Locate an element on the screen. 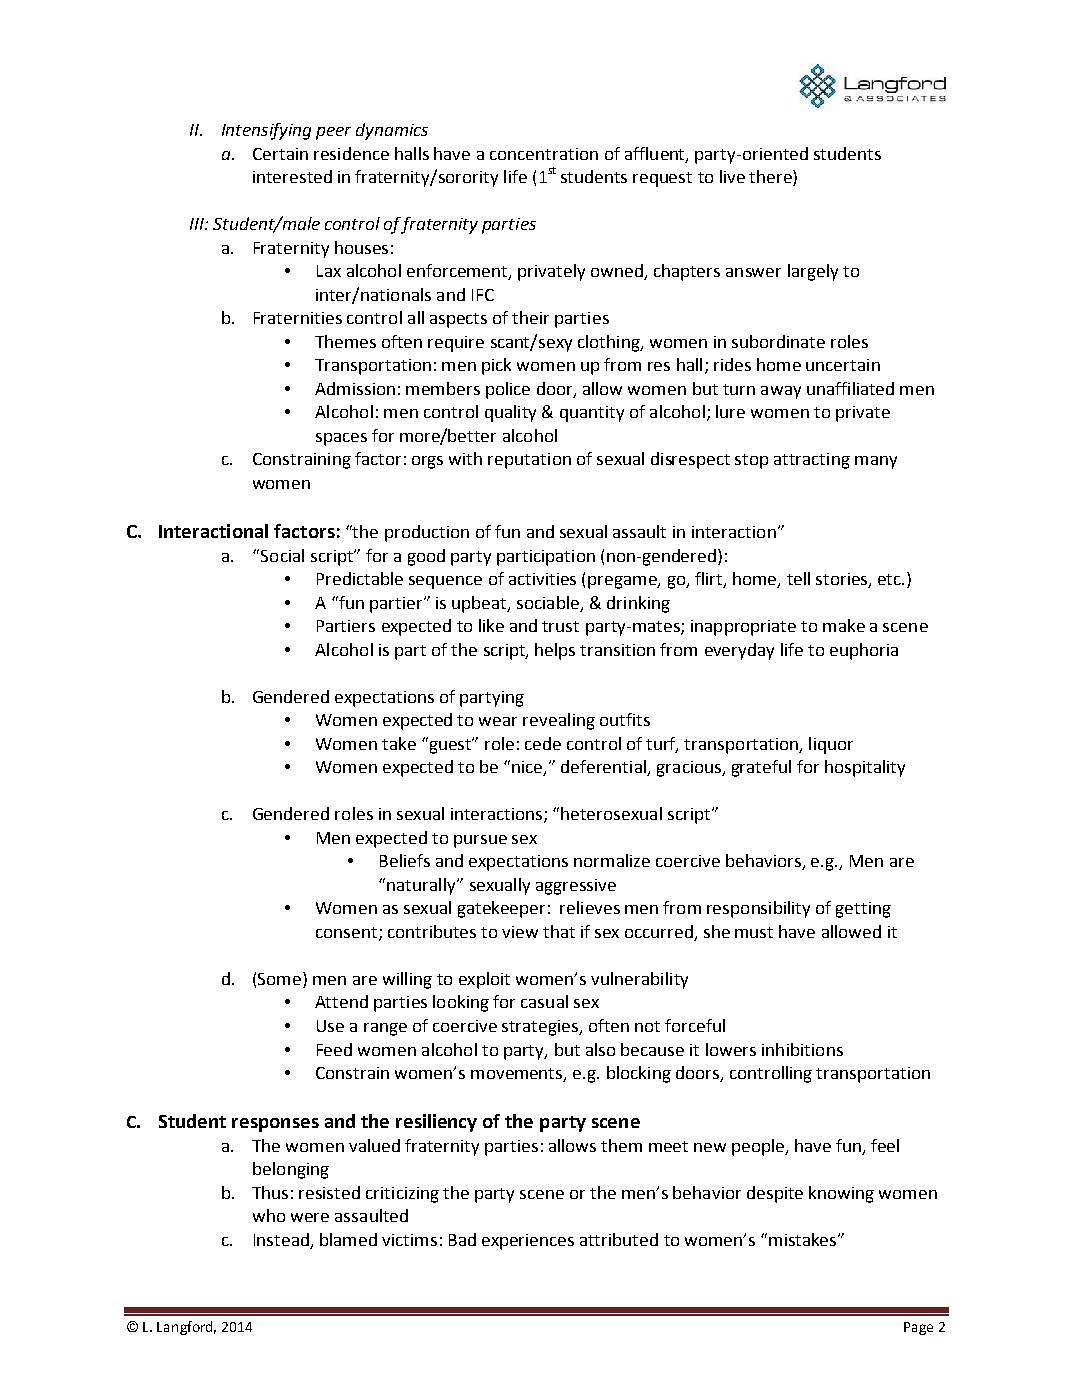 Image resolution: width=1072 pixels, height=1387 pixels. experiences is located at coordinates (528, 1242).
